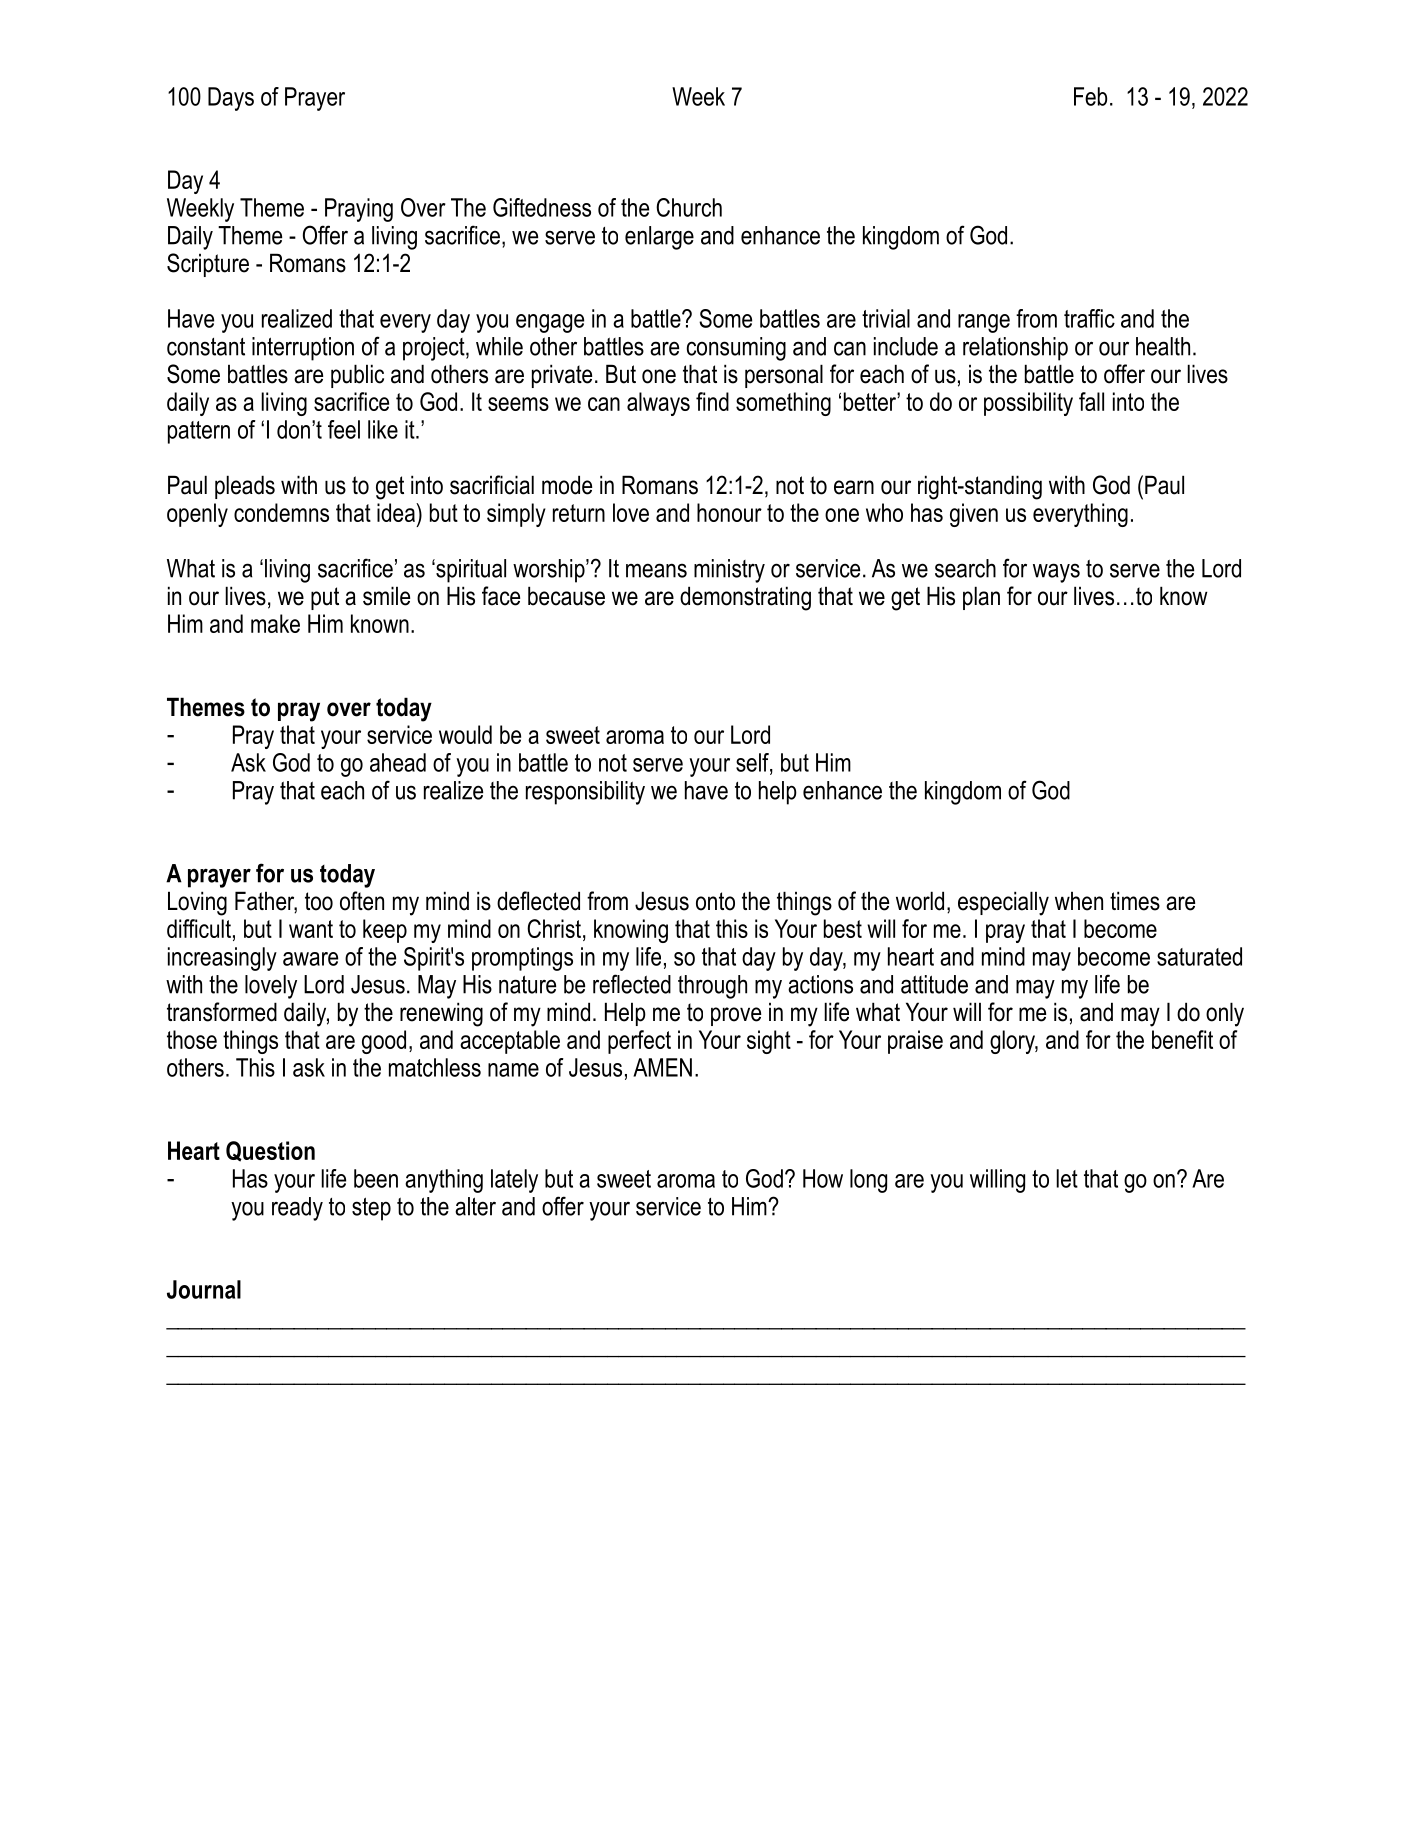 The width and height of the page is (1415, 1831). I want to click on when, so click(1079, 901).
